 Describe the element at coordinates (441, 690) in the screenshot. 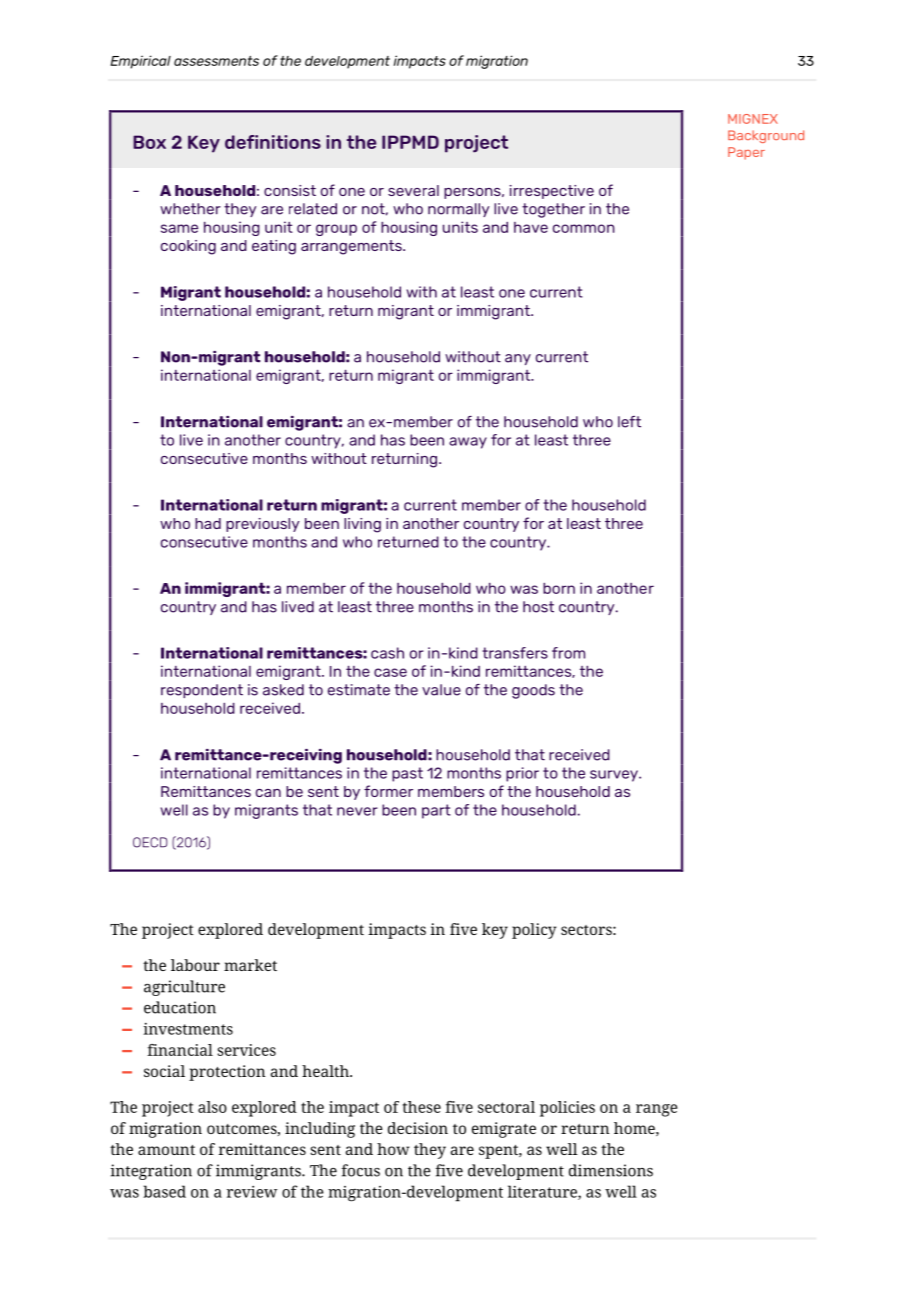

I see `value` at that location.
